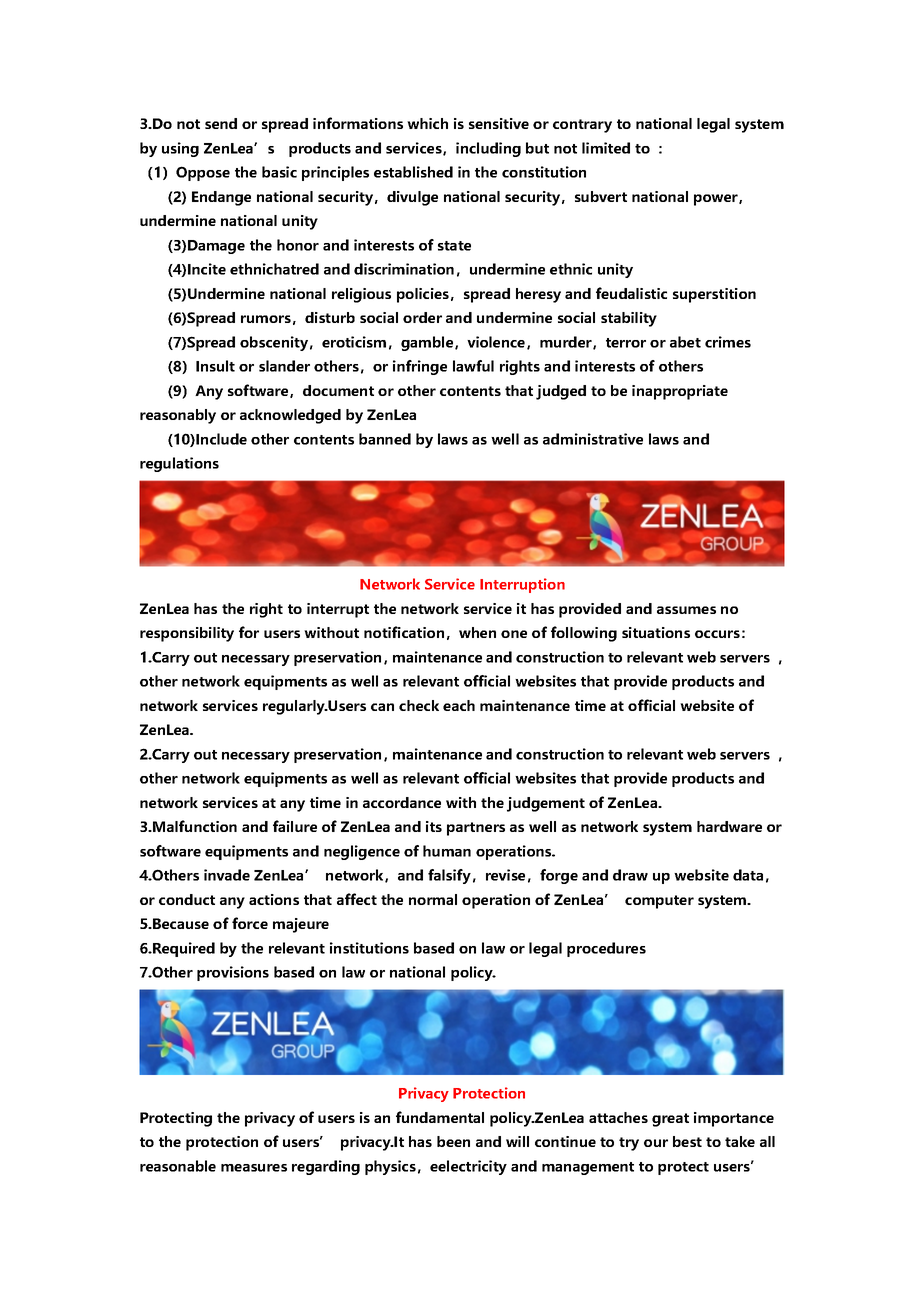 This image has width=924, height=1308. Describe the element at coordinates (279, 172) in the image. I see `basic` at that location.
